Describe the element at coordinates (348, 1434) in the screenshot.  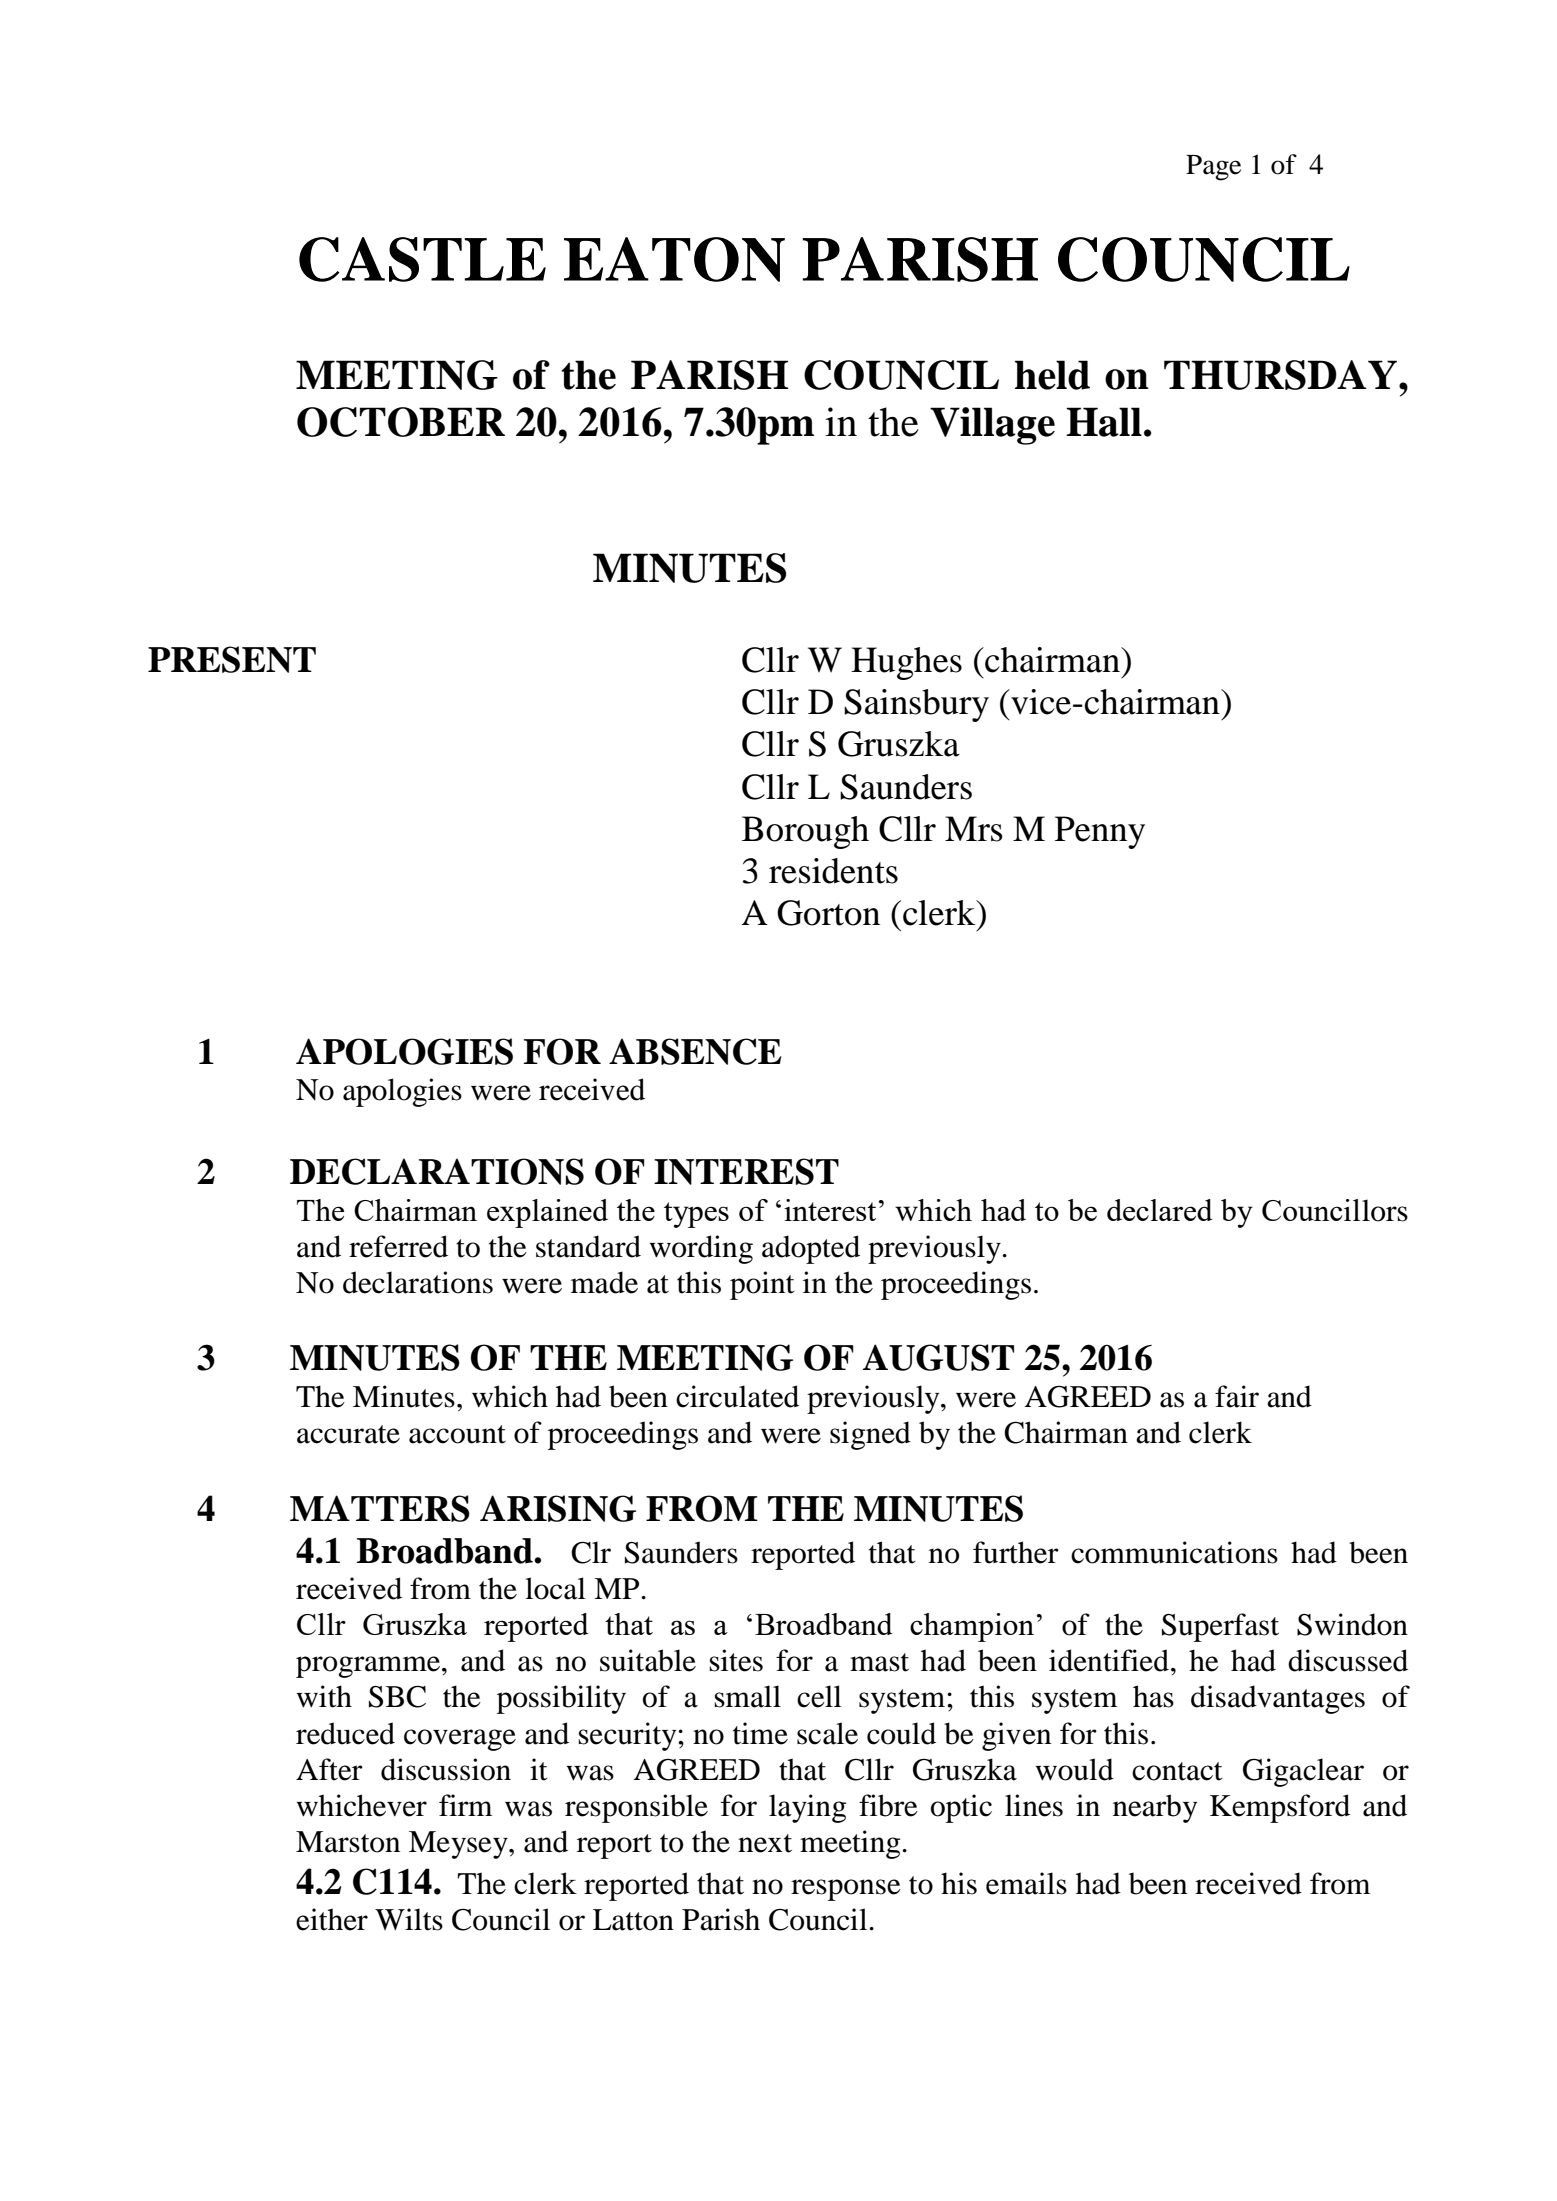
I see `accurate` at that location.
